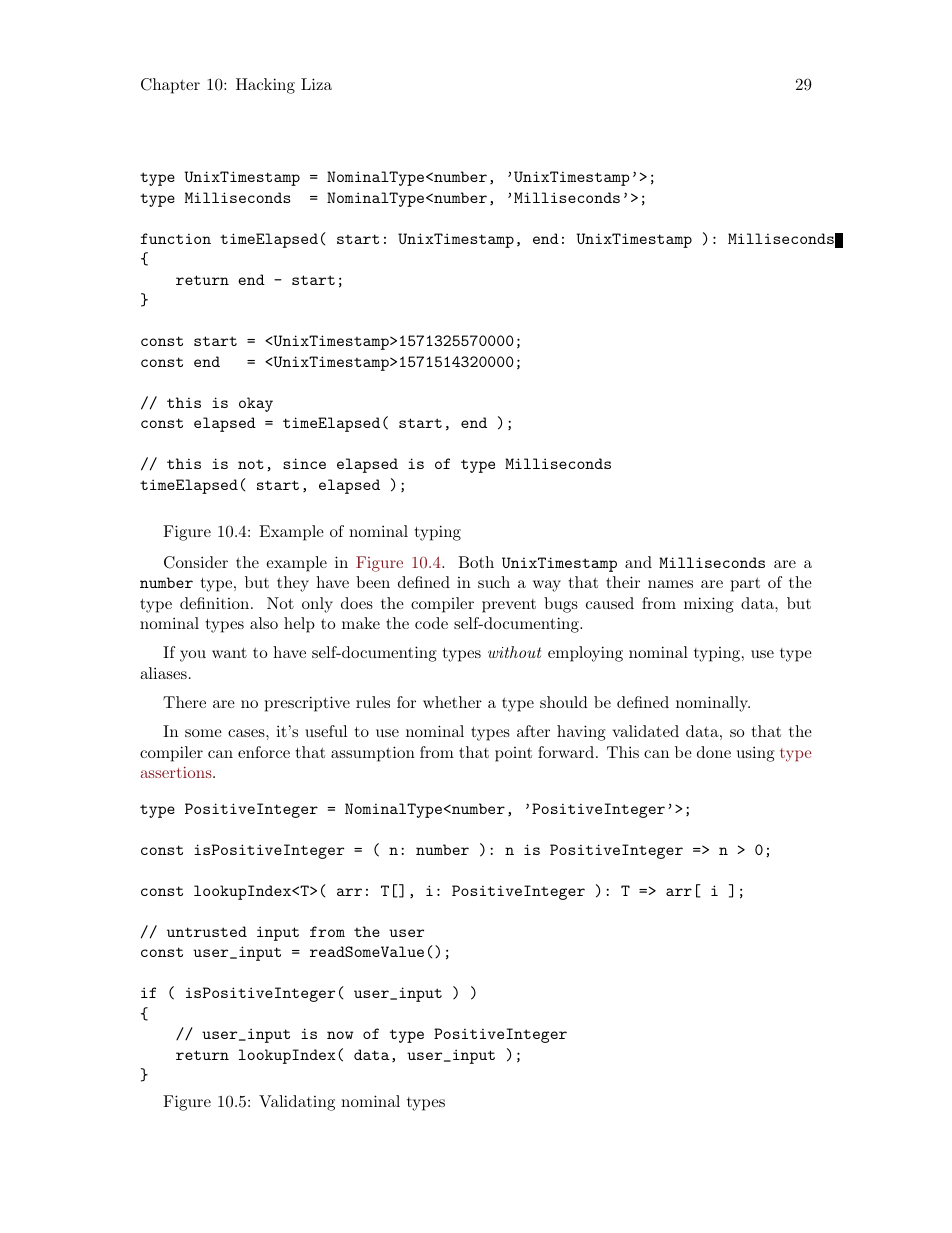 Image resolution: width=952 pixels, height=1233 pixels. What do you see at coordinates (297, 1103) in the page?
I see `Validating` at bounding box center [297, 1103].
